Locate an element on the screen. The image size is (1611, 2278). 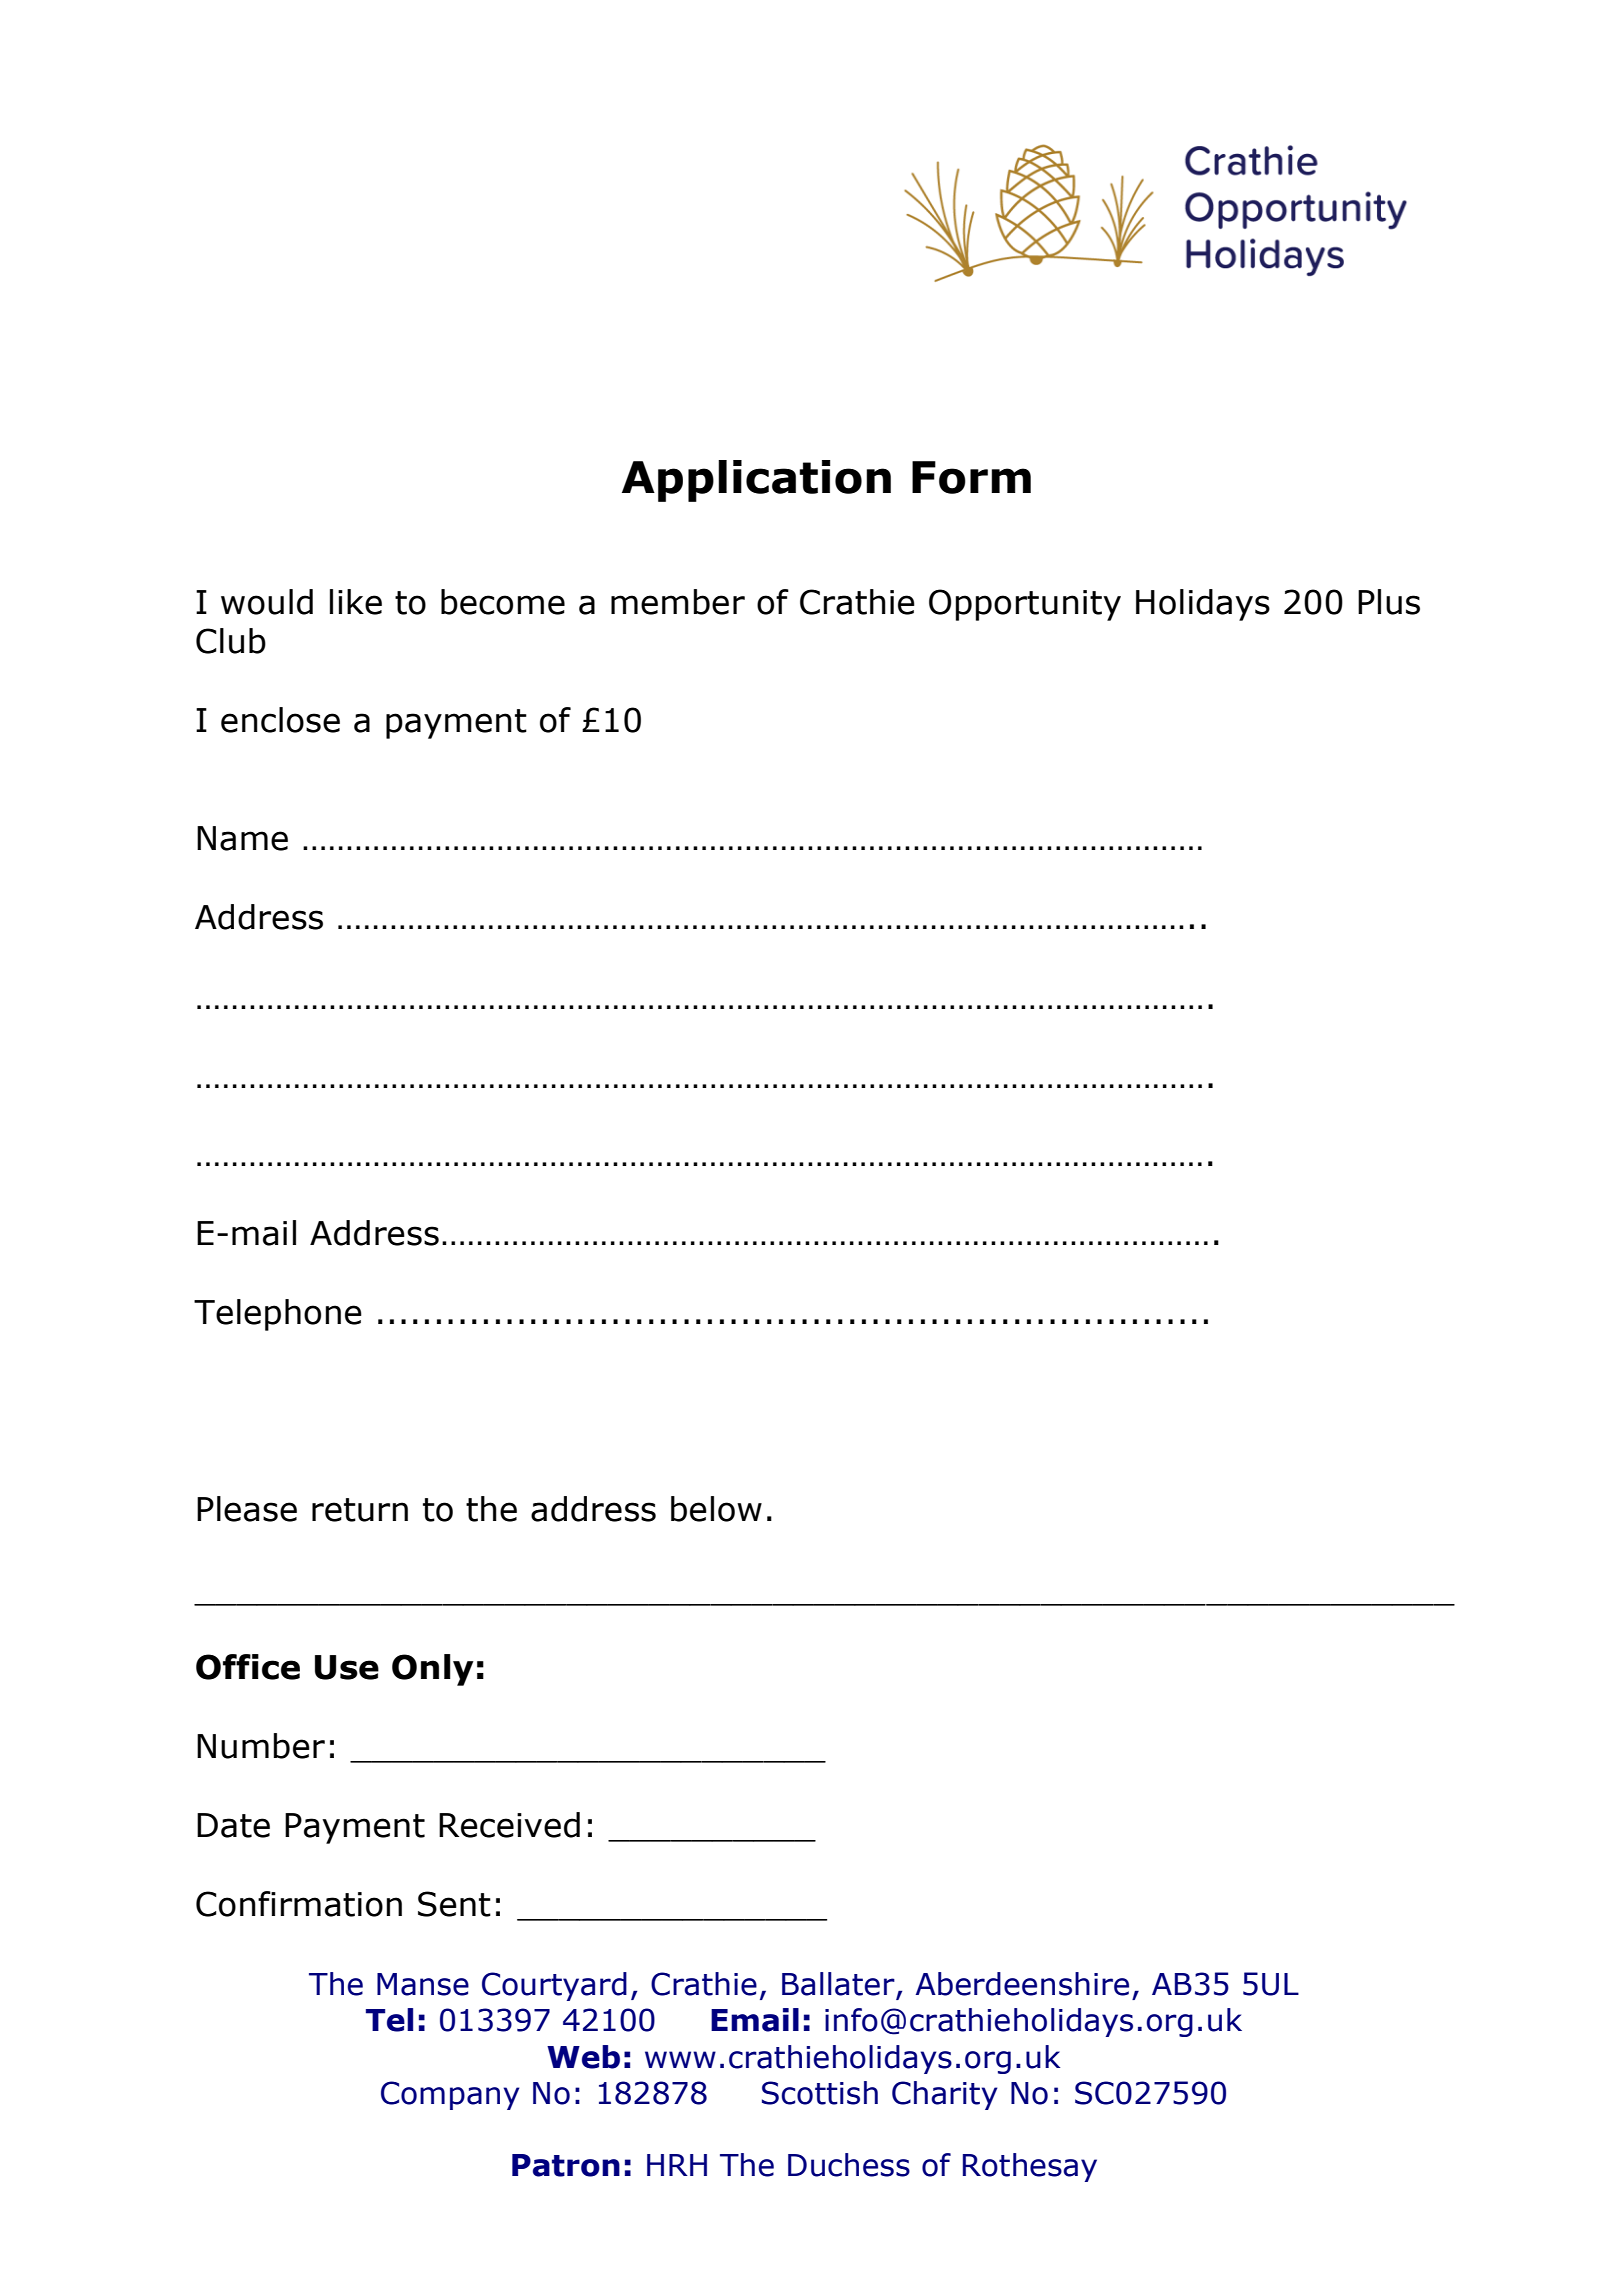
Charity is located at coordinates (945, 2095).
